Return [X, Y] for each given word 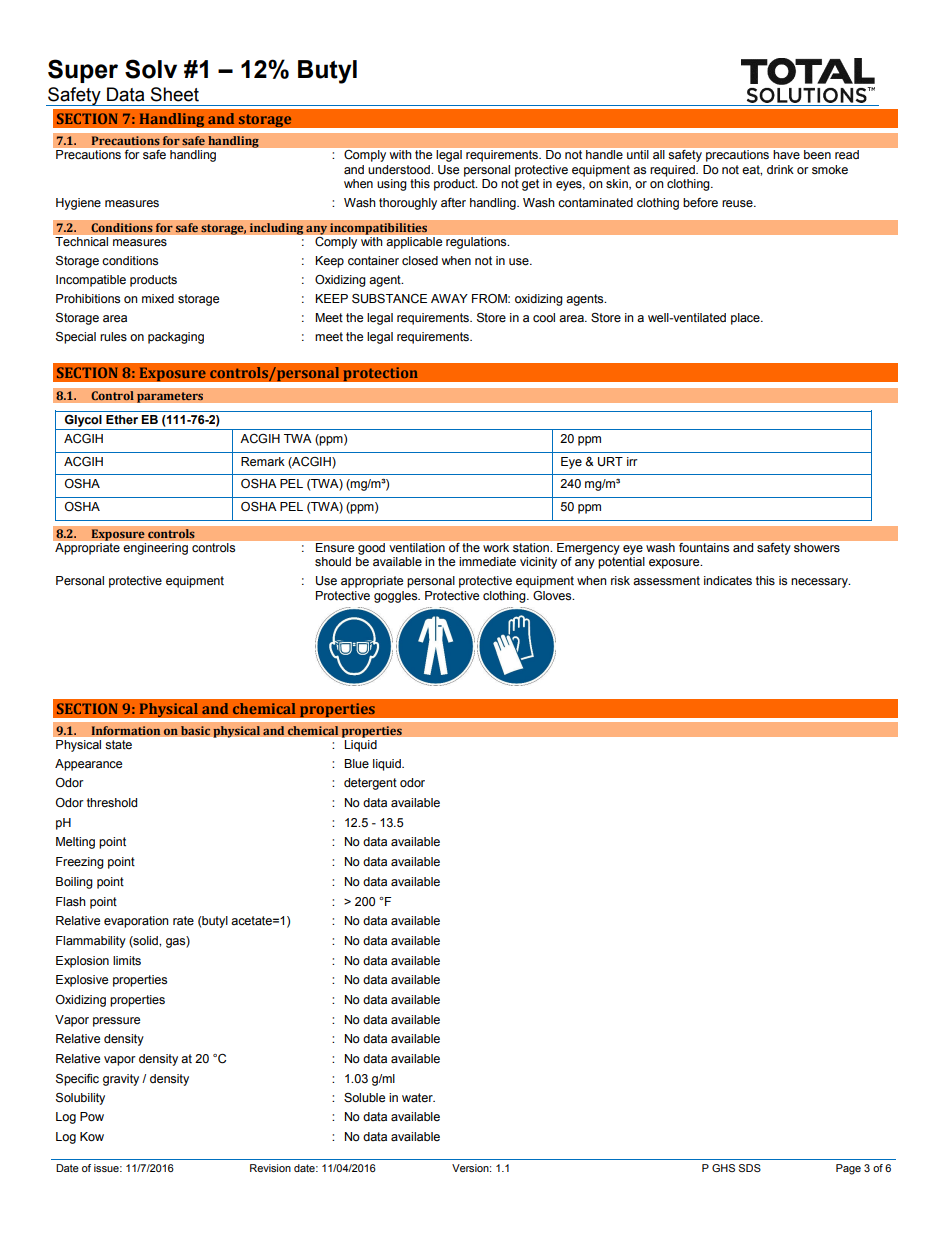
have [787, 154]
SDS [750, 1168]
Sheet [175, 94]
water [418, 1098]
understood [400, 170]
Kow [92, 1137]
